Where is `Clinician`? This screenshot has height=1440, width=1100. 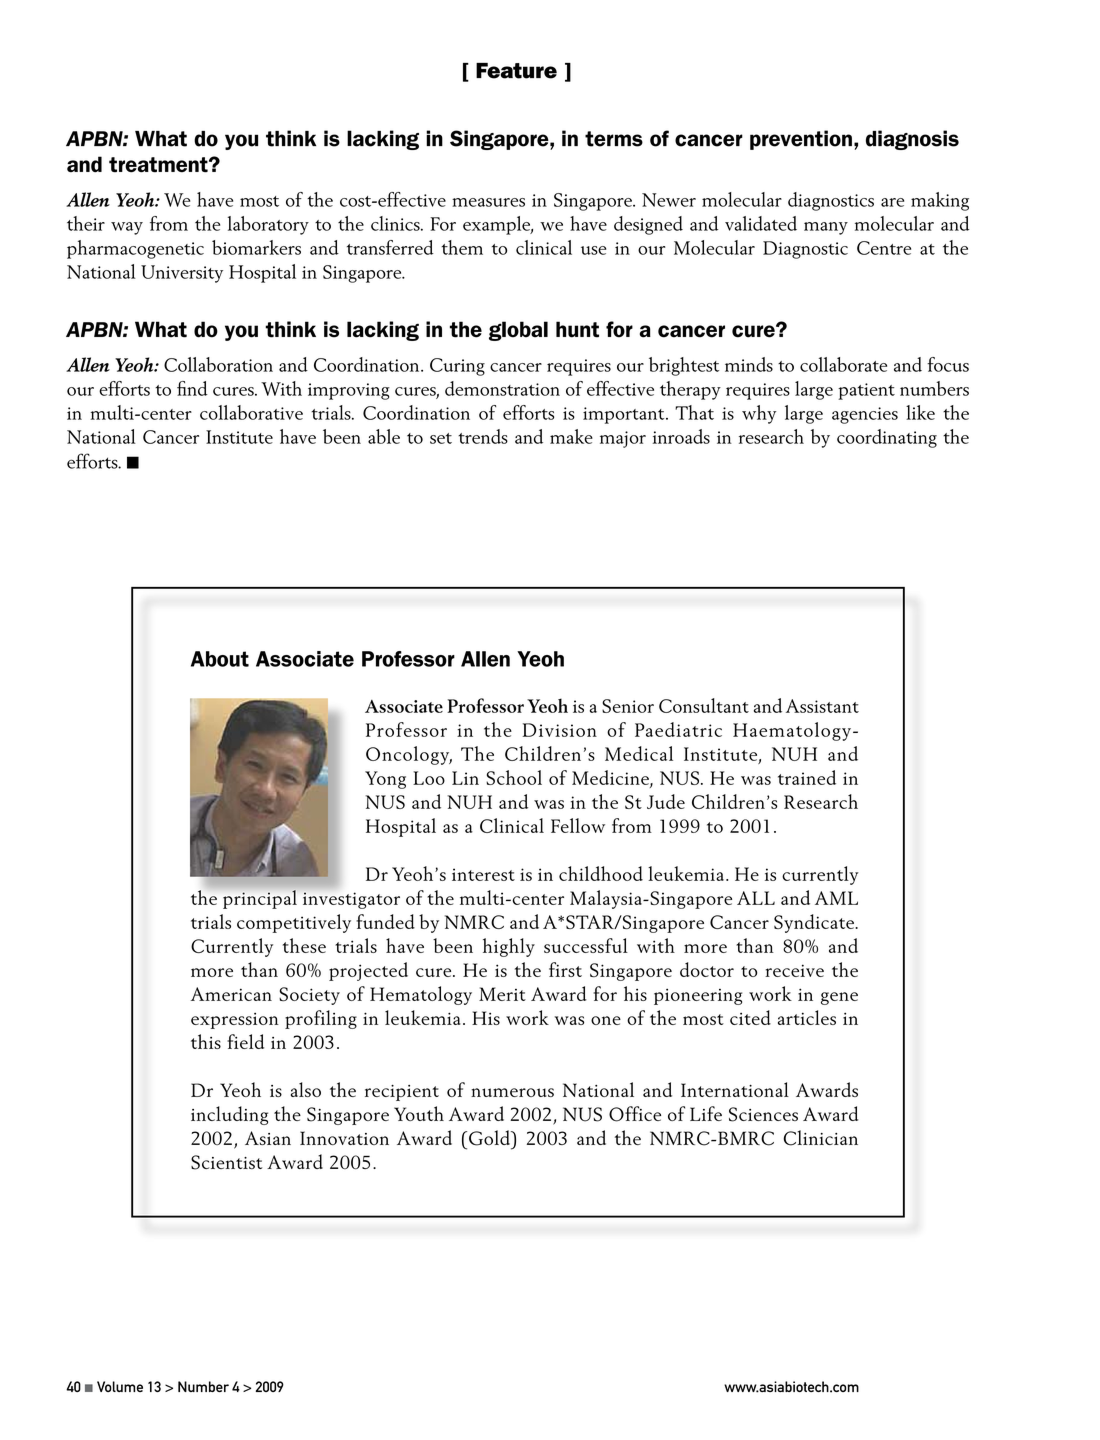 Clinician is located at coordinates (820, 1138).
